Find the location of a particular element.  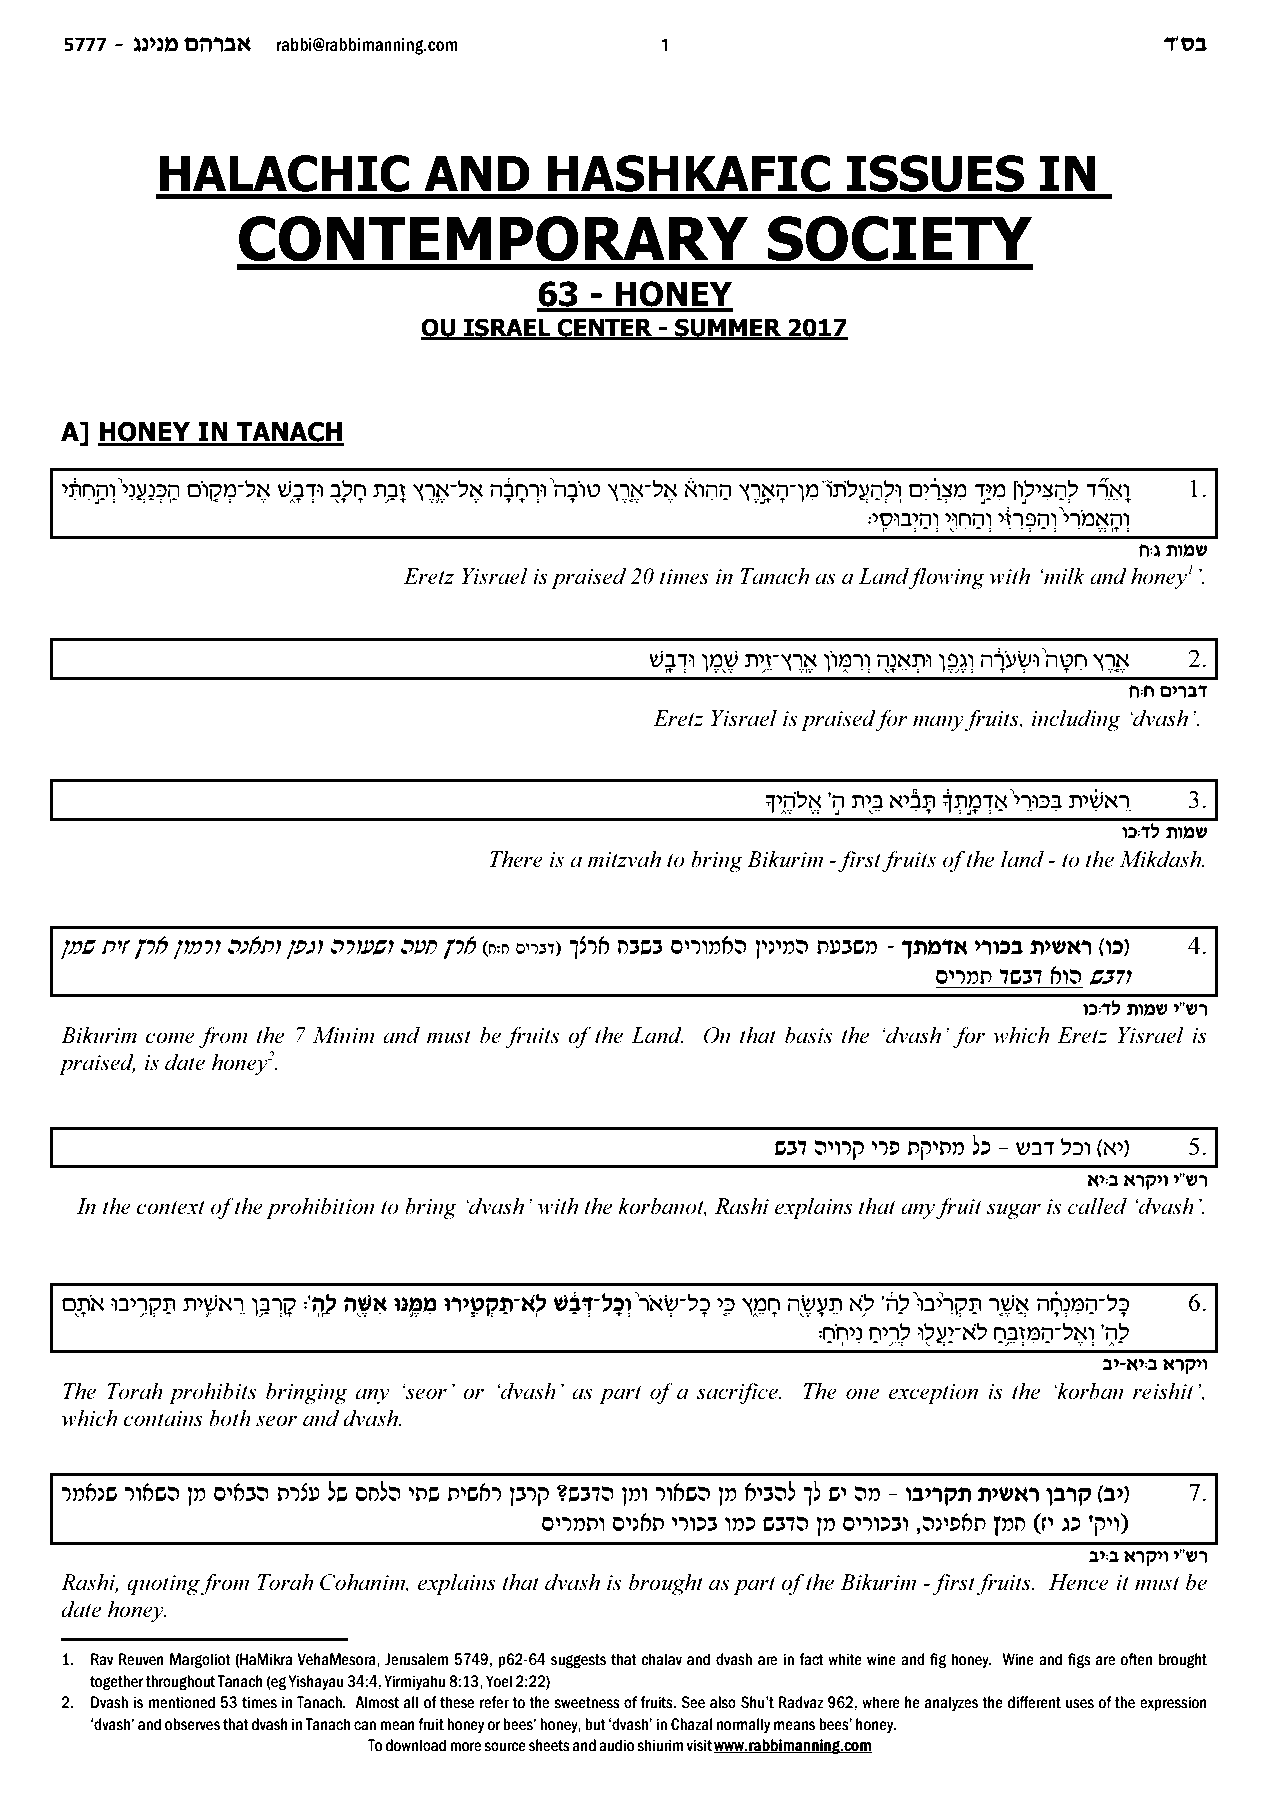

including is located at coordinates (1076, 720).
